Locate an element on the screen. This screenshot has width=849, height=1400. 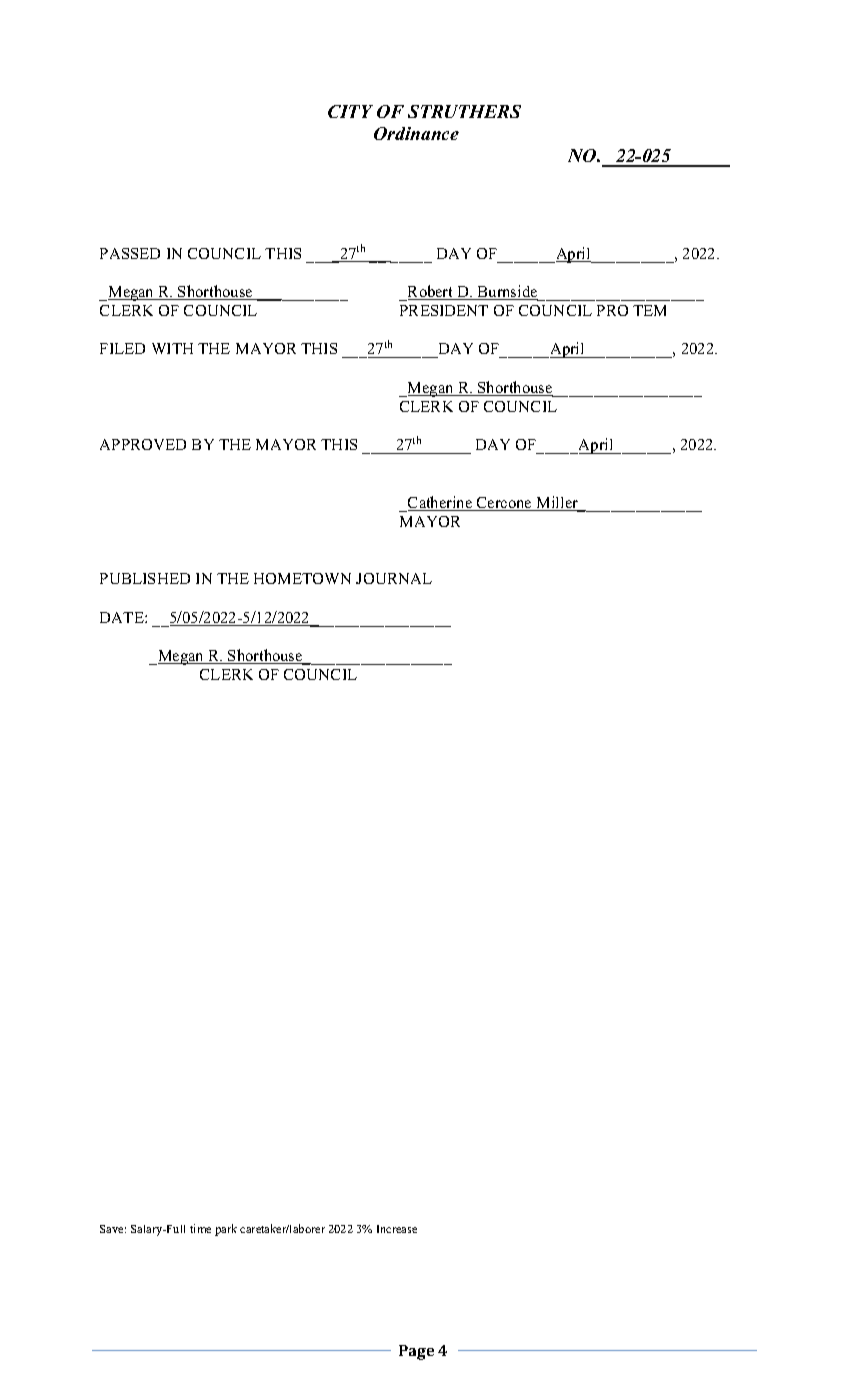
HOMETOWN is located at coordinates (302, 578).
